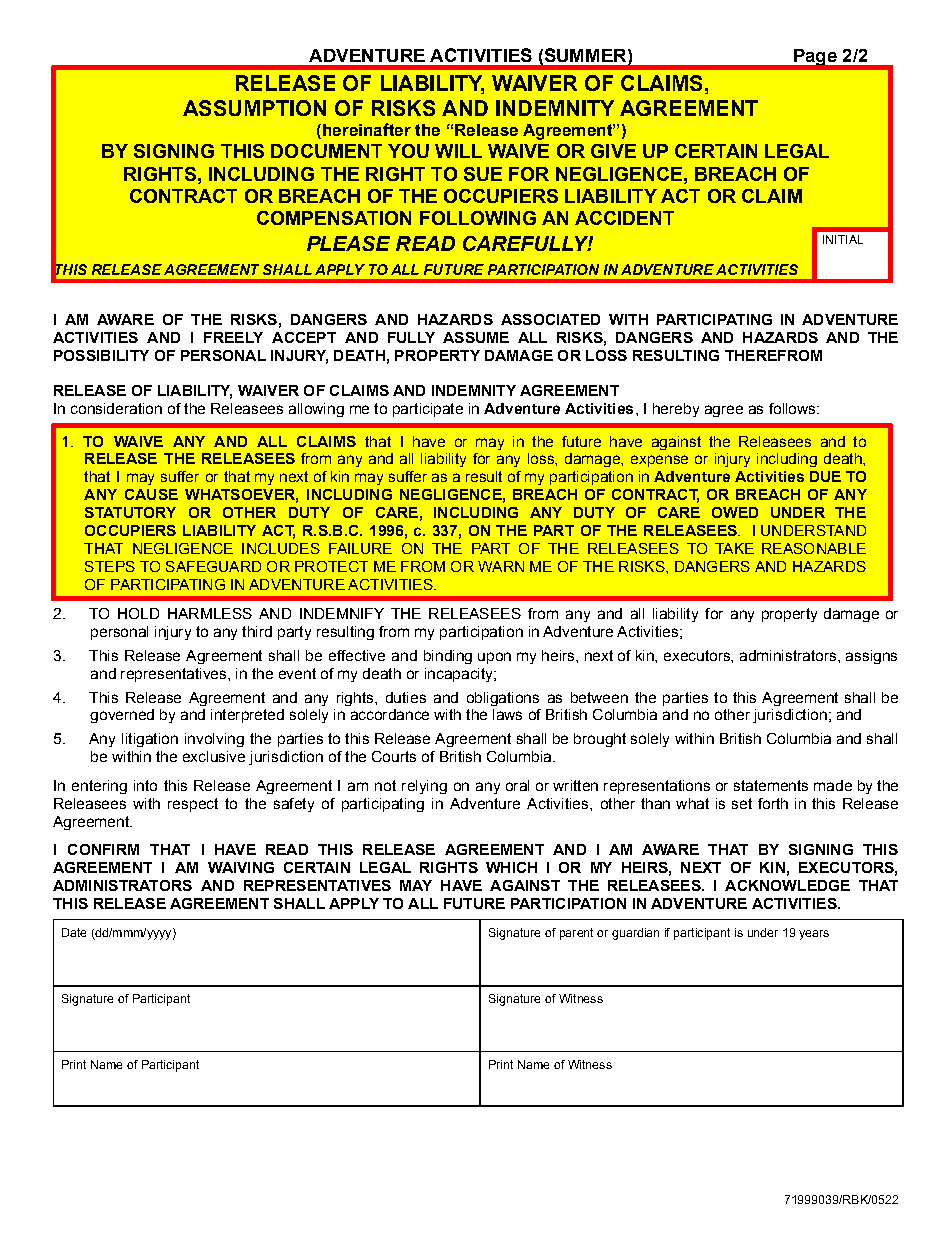 This page has height=1233, width=952. Describe the element at coordinates (74, 932) in the page. I see `Date` at that location.
